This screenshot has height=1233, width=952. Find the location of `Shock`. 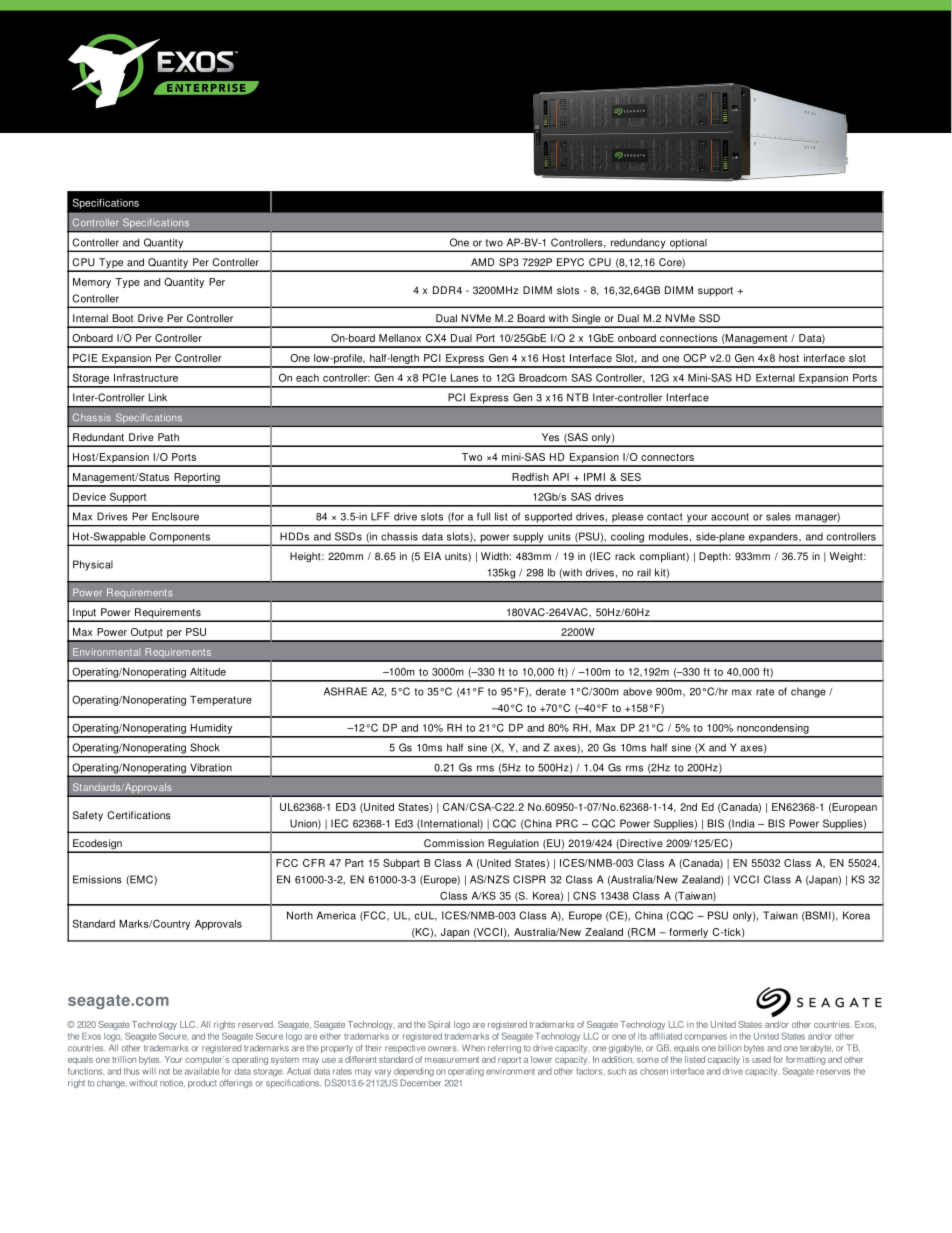

Shock is located at coordinates (205, 747).
